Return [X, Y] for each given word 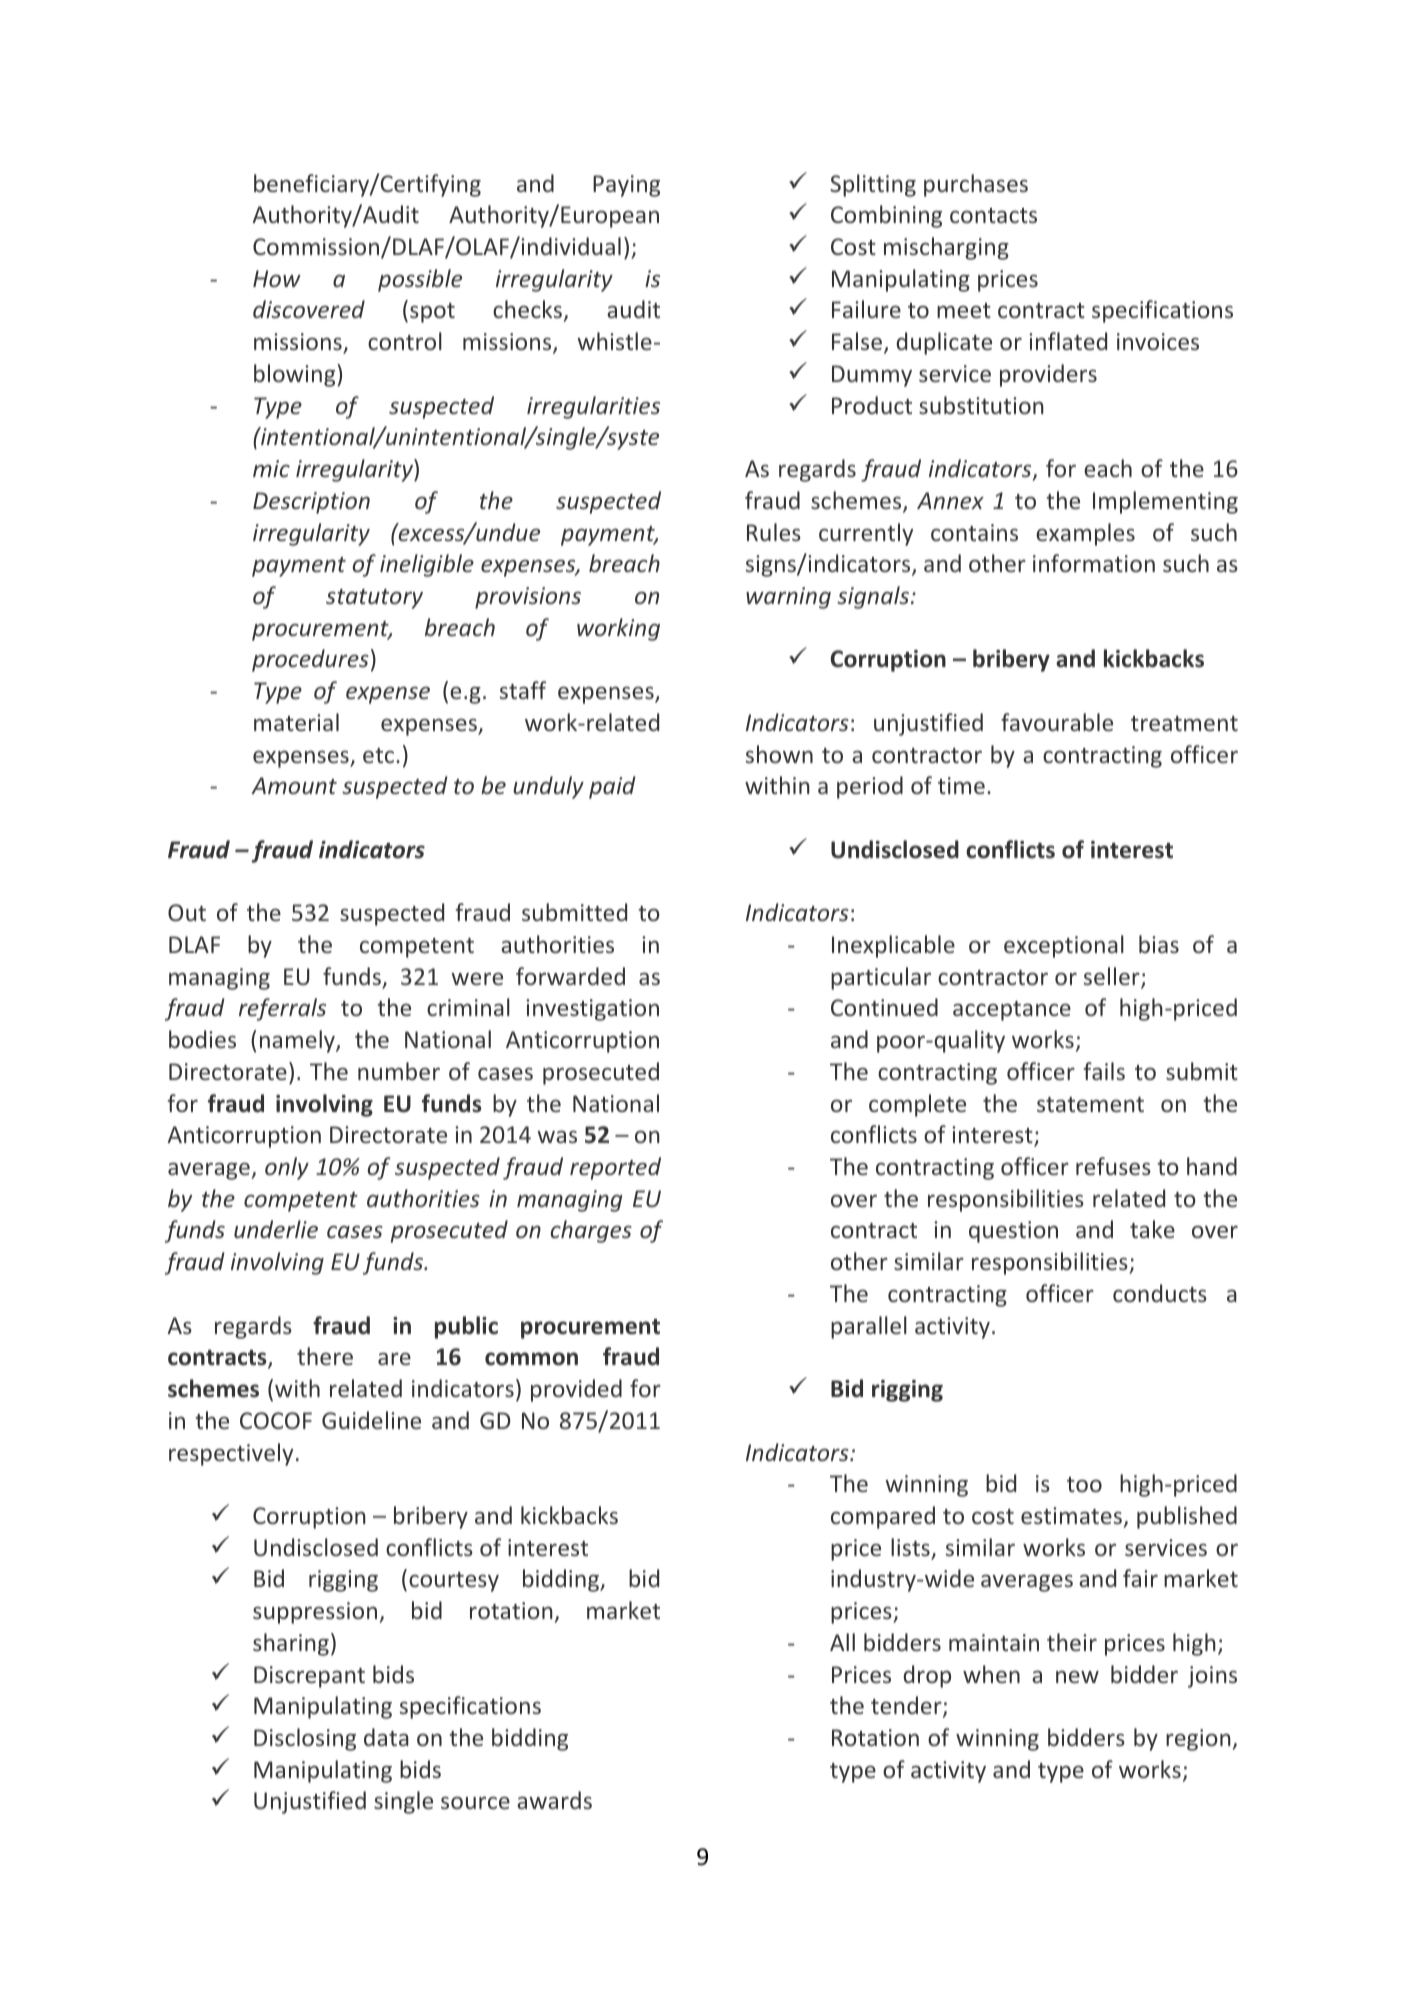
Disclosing [305, 1739]
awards [554, 1800]
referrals [282, 1009]
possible [420, 280]
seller [1113, 977]
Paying [626, 186]
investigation [592, 1010]
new [1077, 1676]
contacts [993, 215]
